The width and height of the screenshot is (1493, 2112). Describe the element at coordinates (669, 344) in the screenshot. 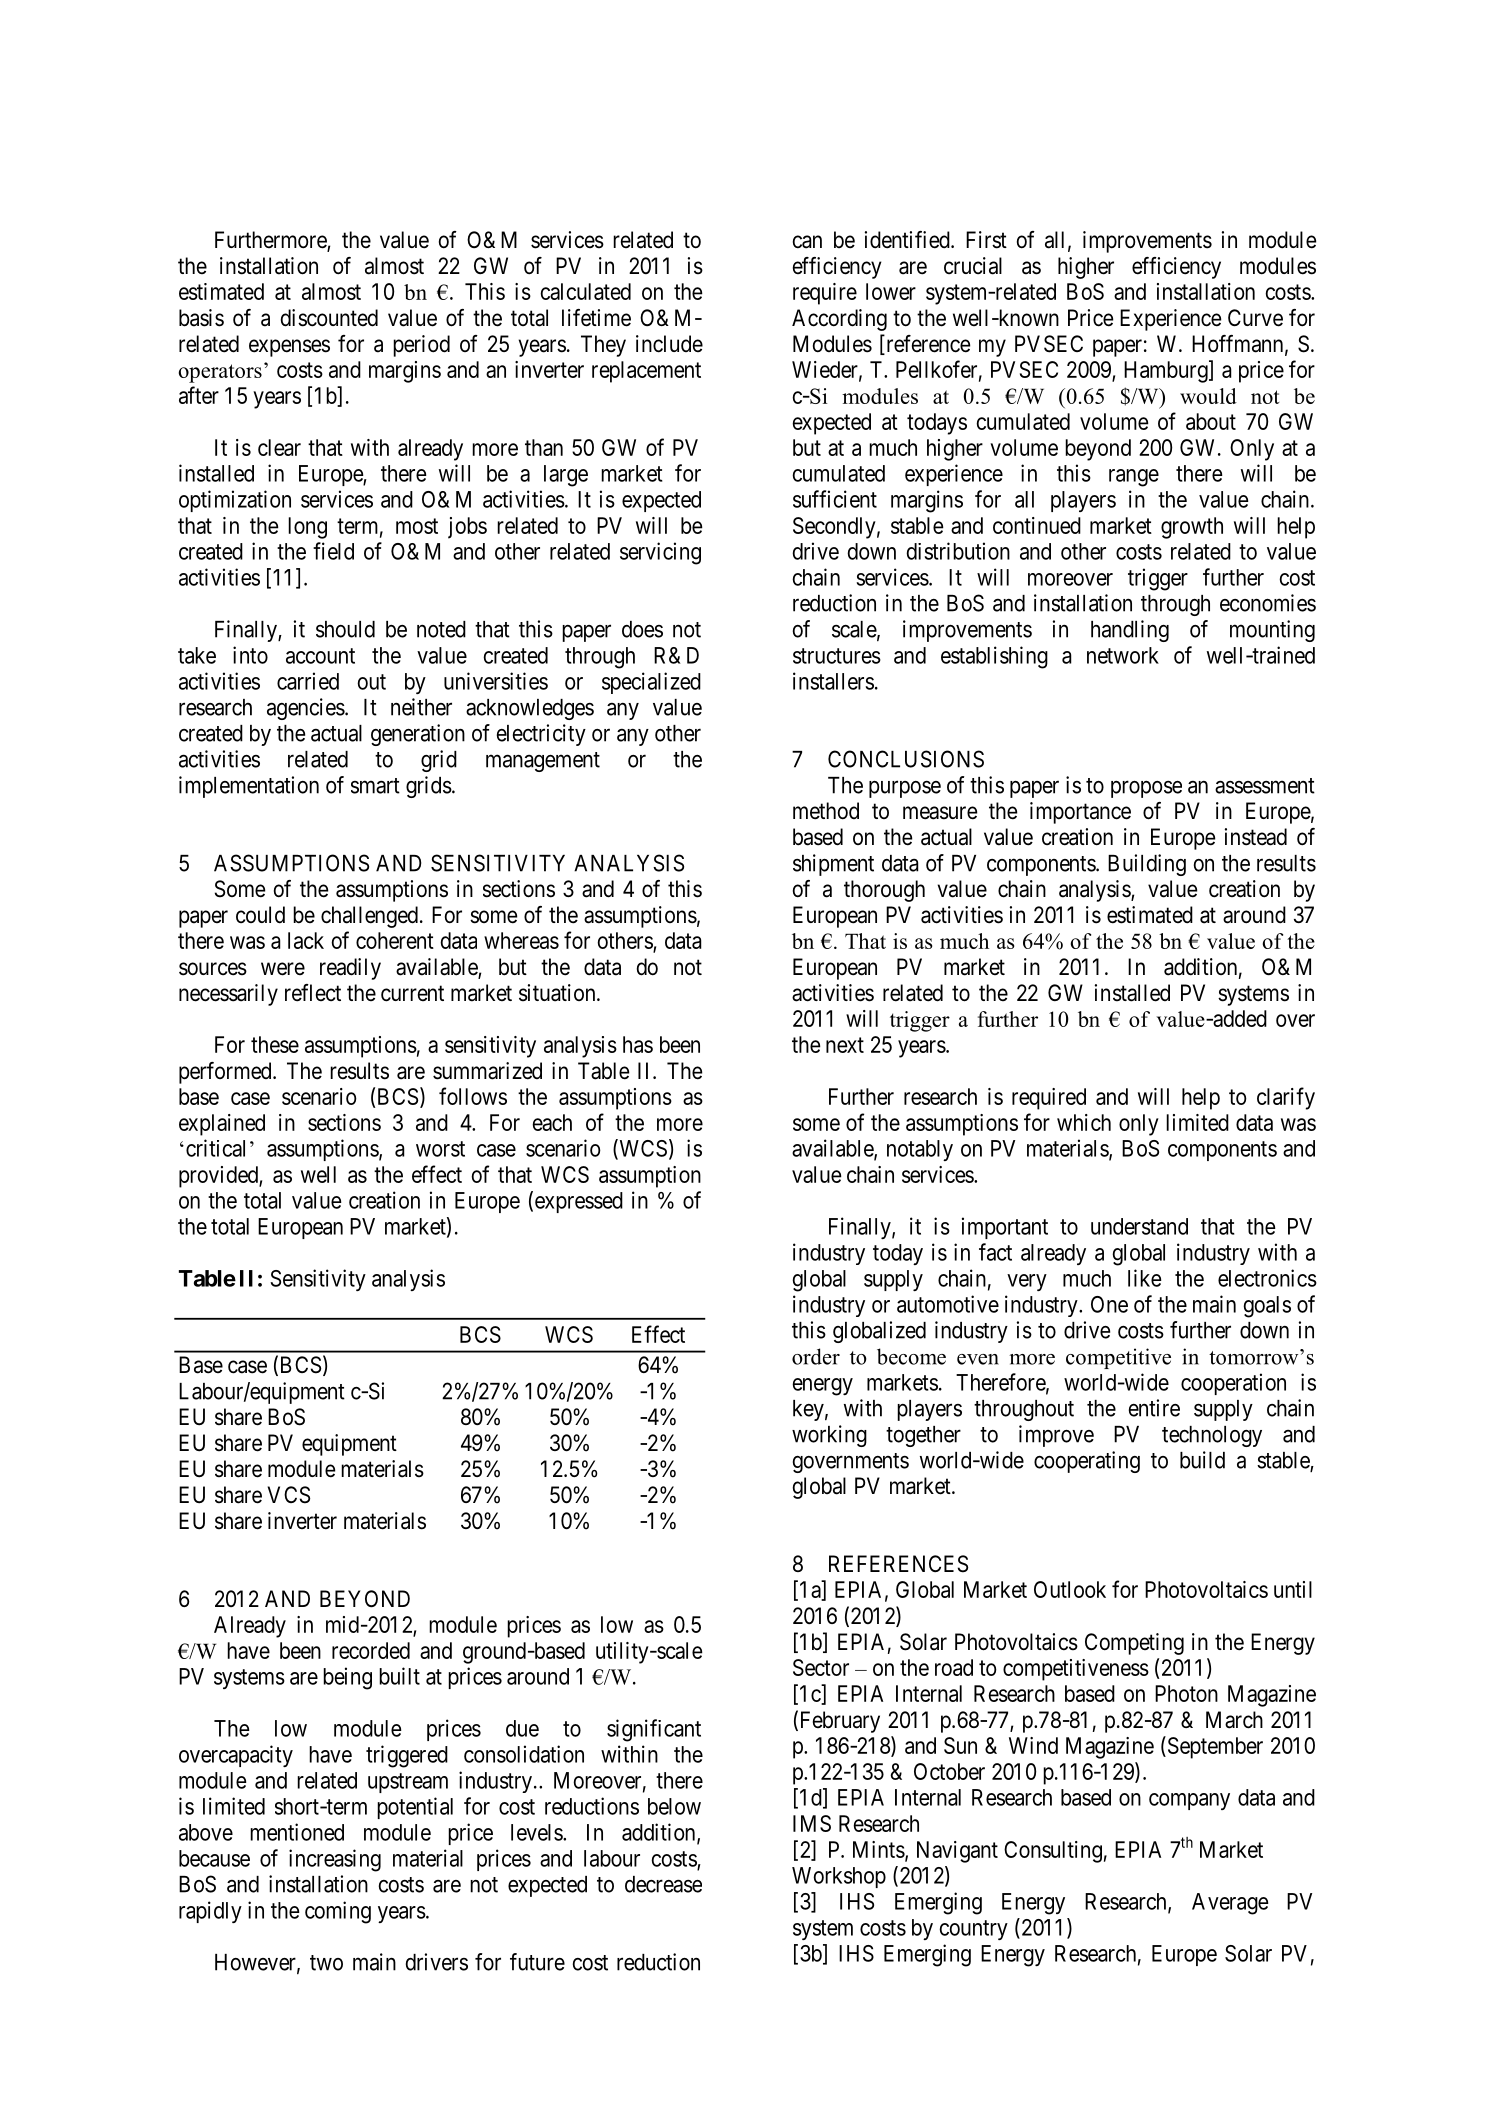

I see `include` at that location.
